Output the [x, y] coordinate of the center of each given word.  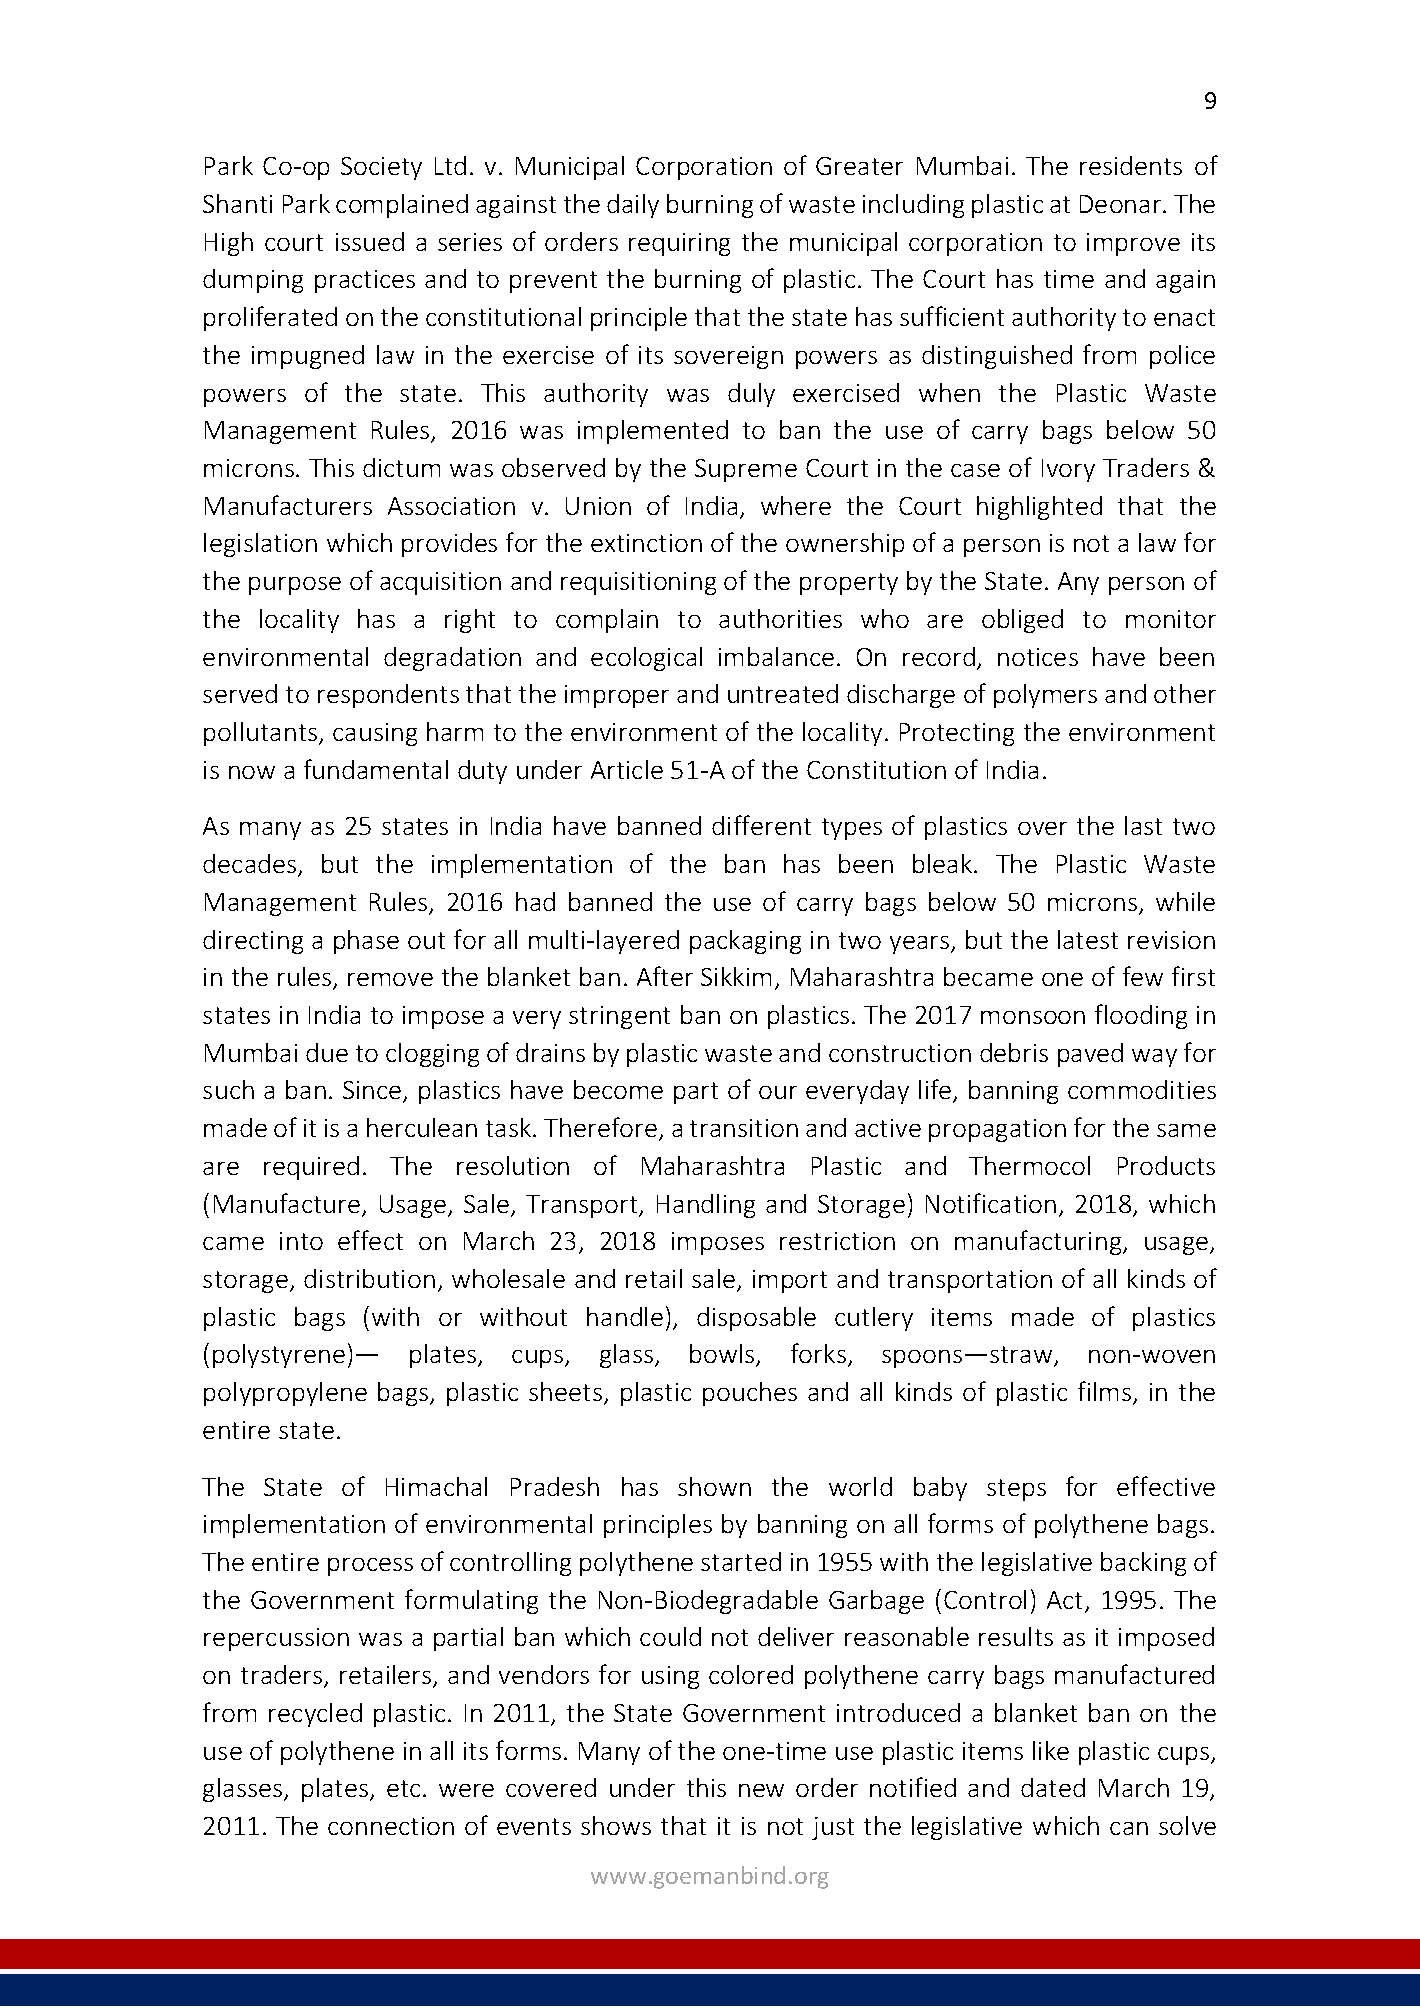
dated [1053, 1787]
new [761, 1790]
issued [370, 241]
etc [403, 1788]
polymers [1045, 696]
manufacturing [1039, 1242]
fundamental [376, 769]
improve [1133, 244]
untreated [783, 693]
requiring [679, 244]
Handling [706, 1206]
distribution [369, 1278]
